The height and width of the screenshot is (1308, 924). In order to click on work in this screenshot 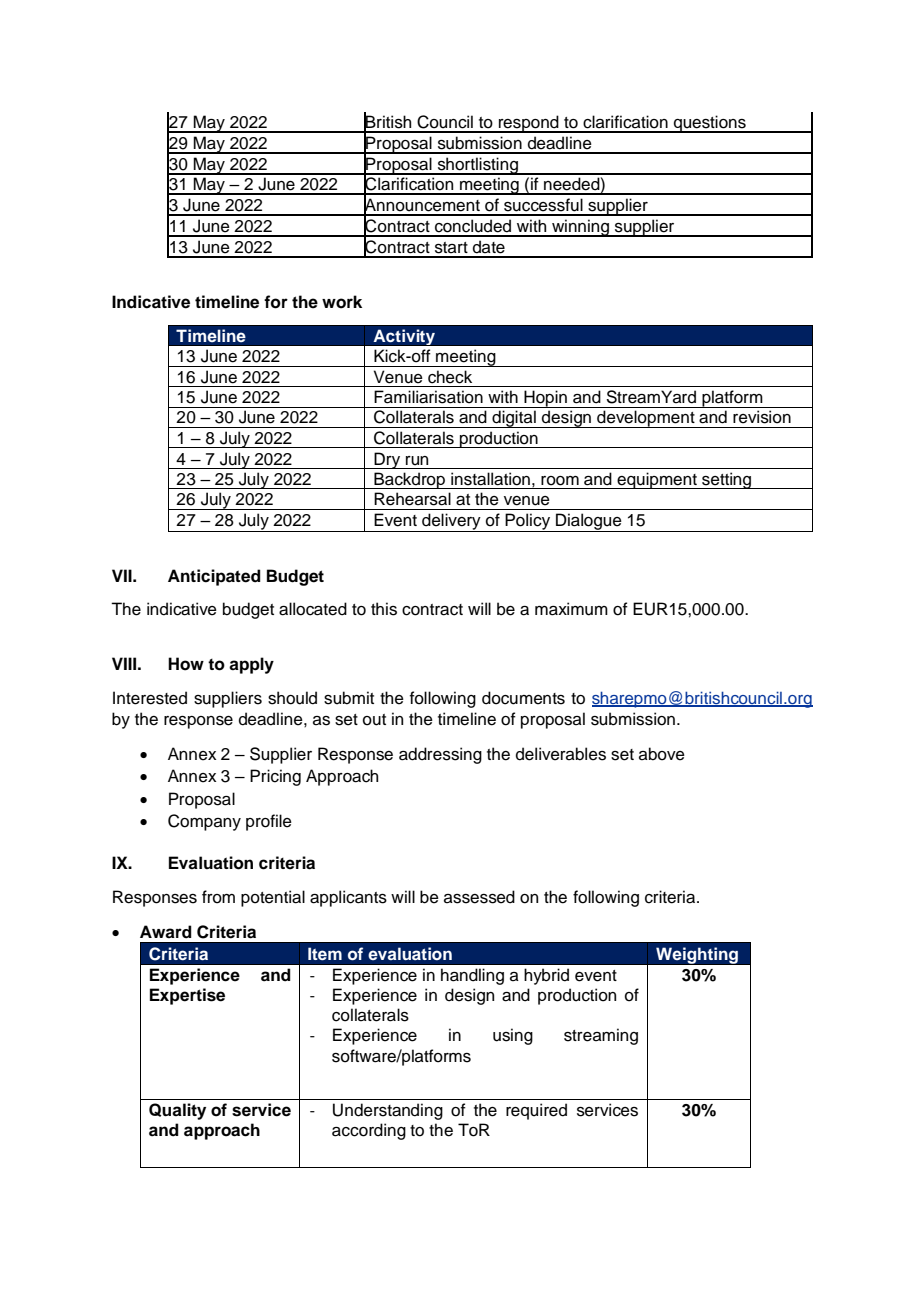, I will do `click(342, 302)`.
